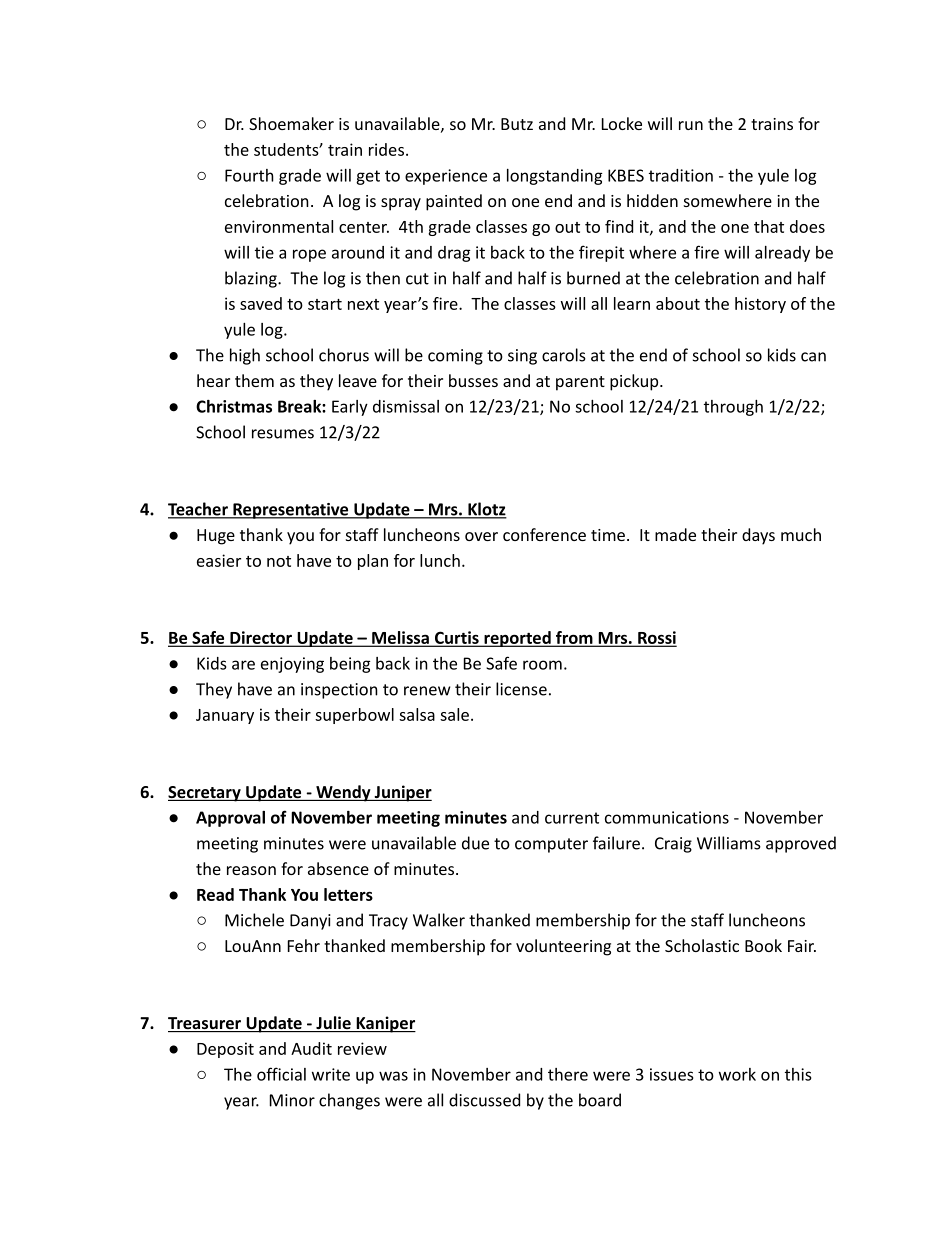  What do you see at coordinates (555, 177) in the page?
I see `longstanding` at bounding box center [555, 177].
